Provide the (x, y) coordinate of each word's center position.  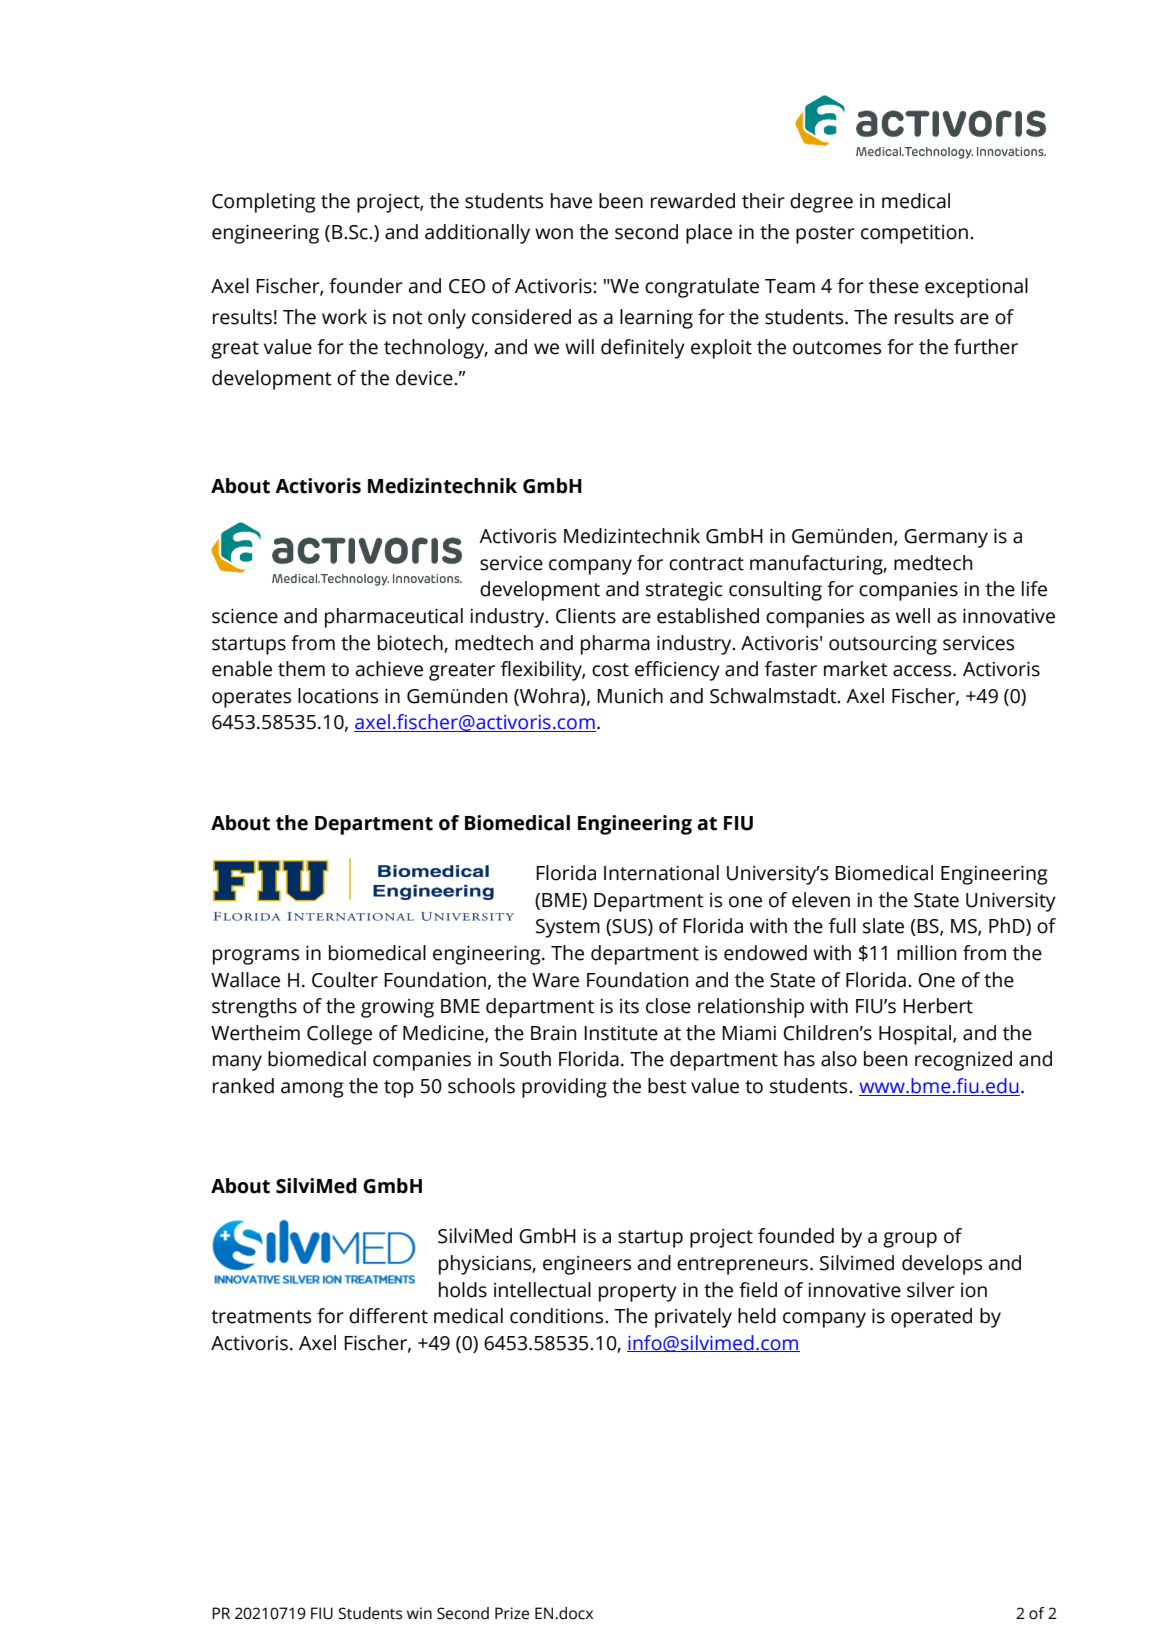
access (923, 671)
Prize (512, 1613)
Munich (630, 696)
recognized (963, 1061)
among (312, 1090)
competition (914, 234)
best (667, 1086)
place (709, 234)
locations (338, 696)
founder (366, 286)
